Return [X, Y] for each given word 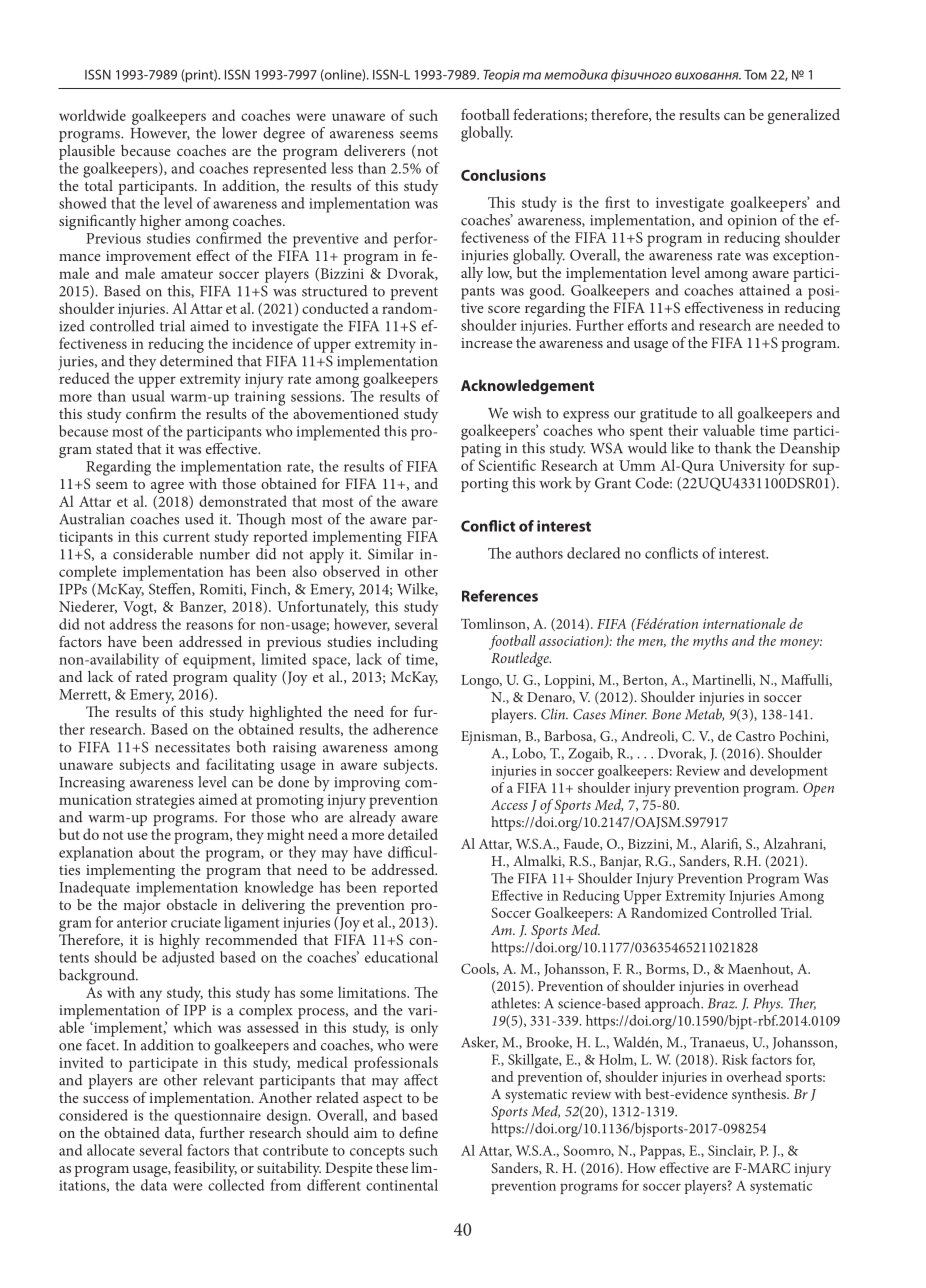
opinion [752, 223]
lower [239, 133]
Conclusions [503, 175]
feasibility [205, 1170]
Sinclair [732, 1151]
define [418, 1132]
